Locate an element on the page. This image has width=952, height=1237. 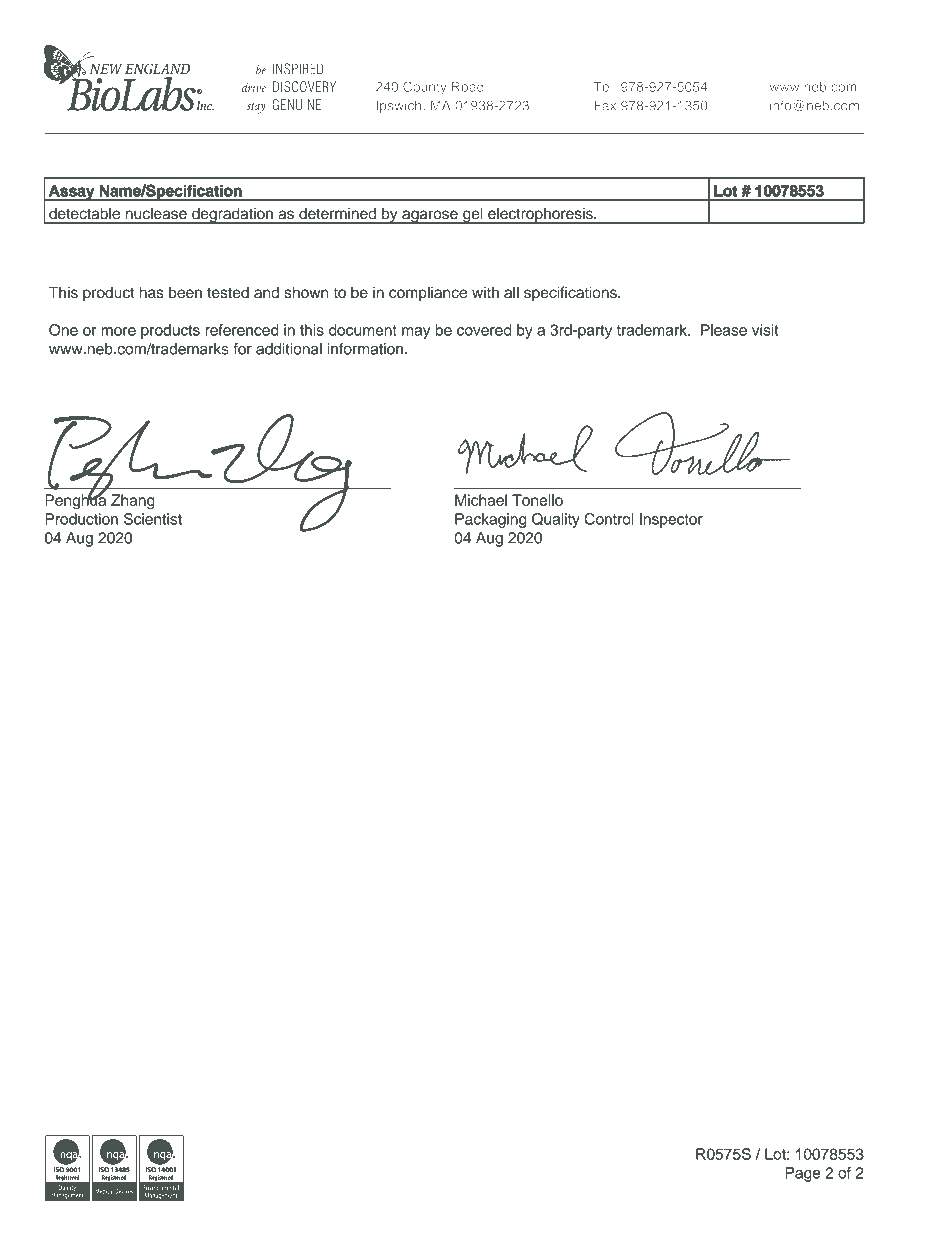
Scientist is located at coordinates (153, 519).
